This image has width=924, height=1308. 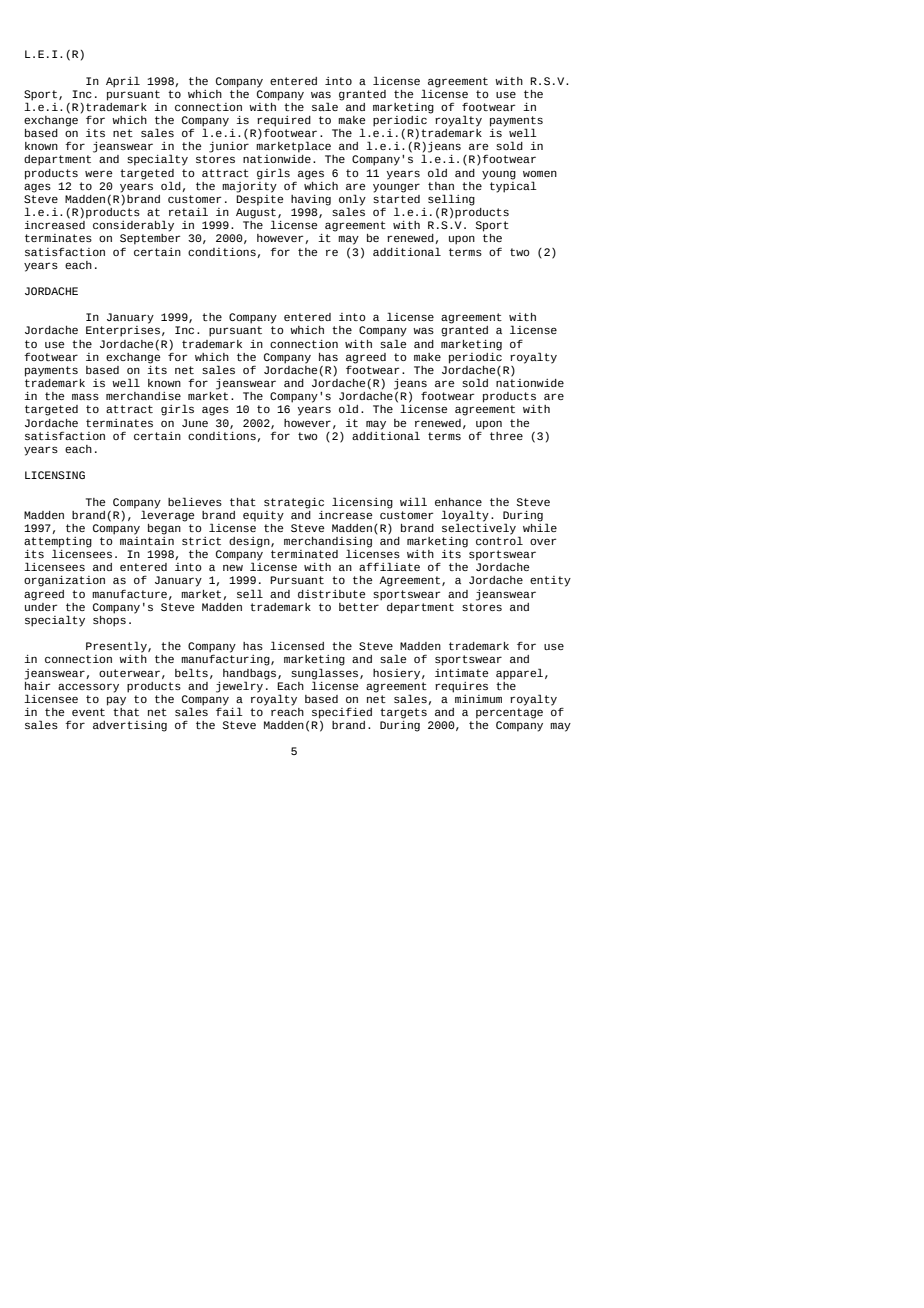 I want to click on April, so click(x=123, y=82).
